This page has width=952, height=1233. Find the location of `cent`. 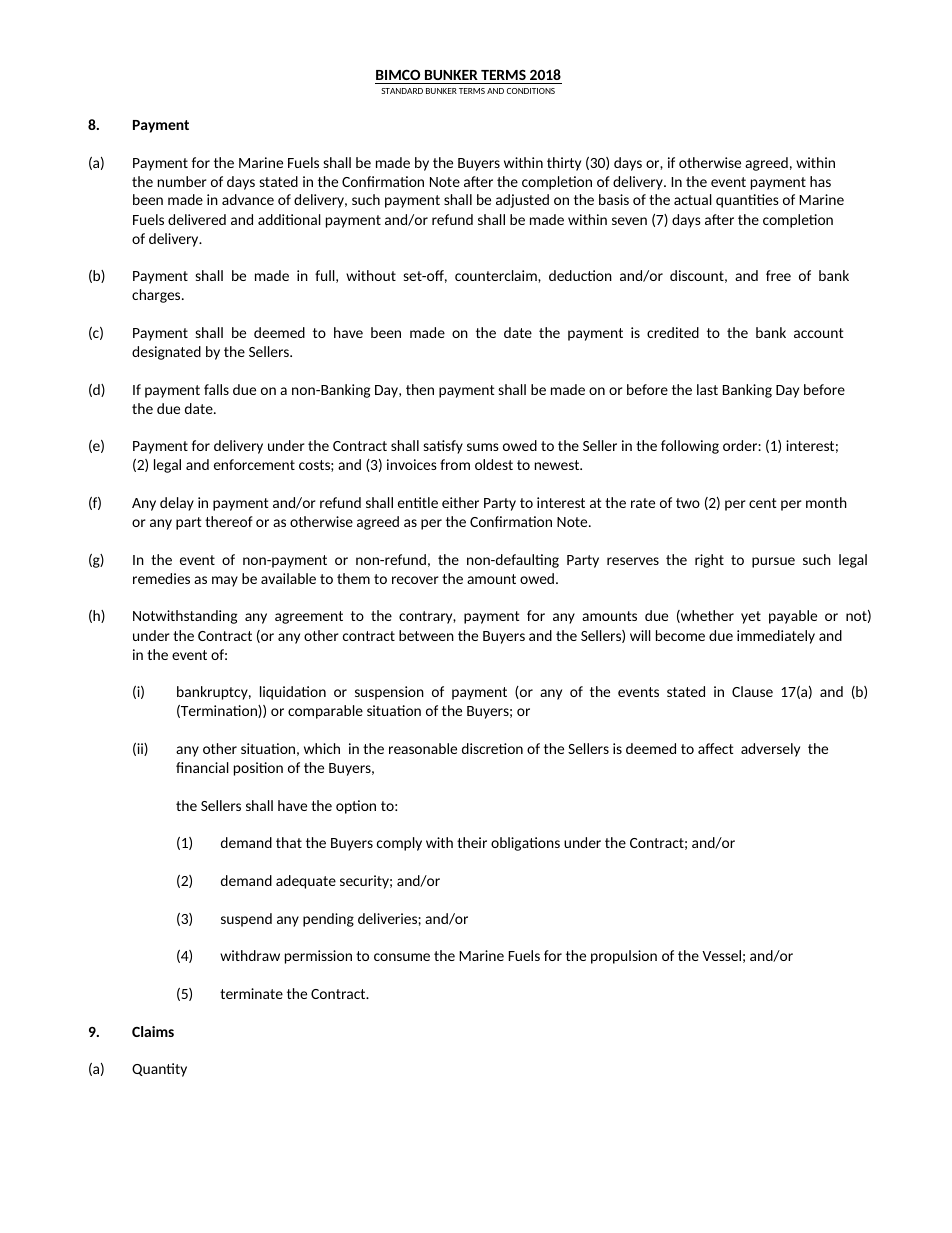

cent is located at coordinates (763, 503).
